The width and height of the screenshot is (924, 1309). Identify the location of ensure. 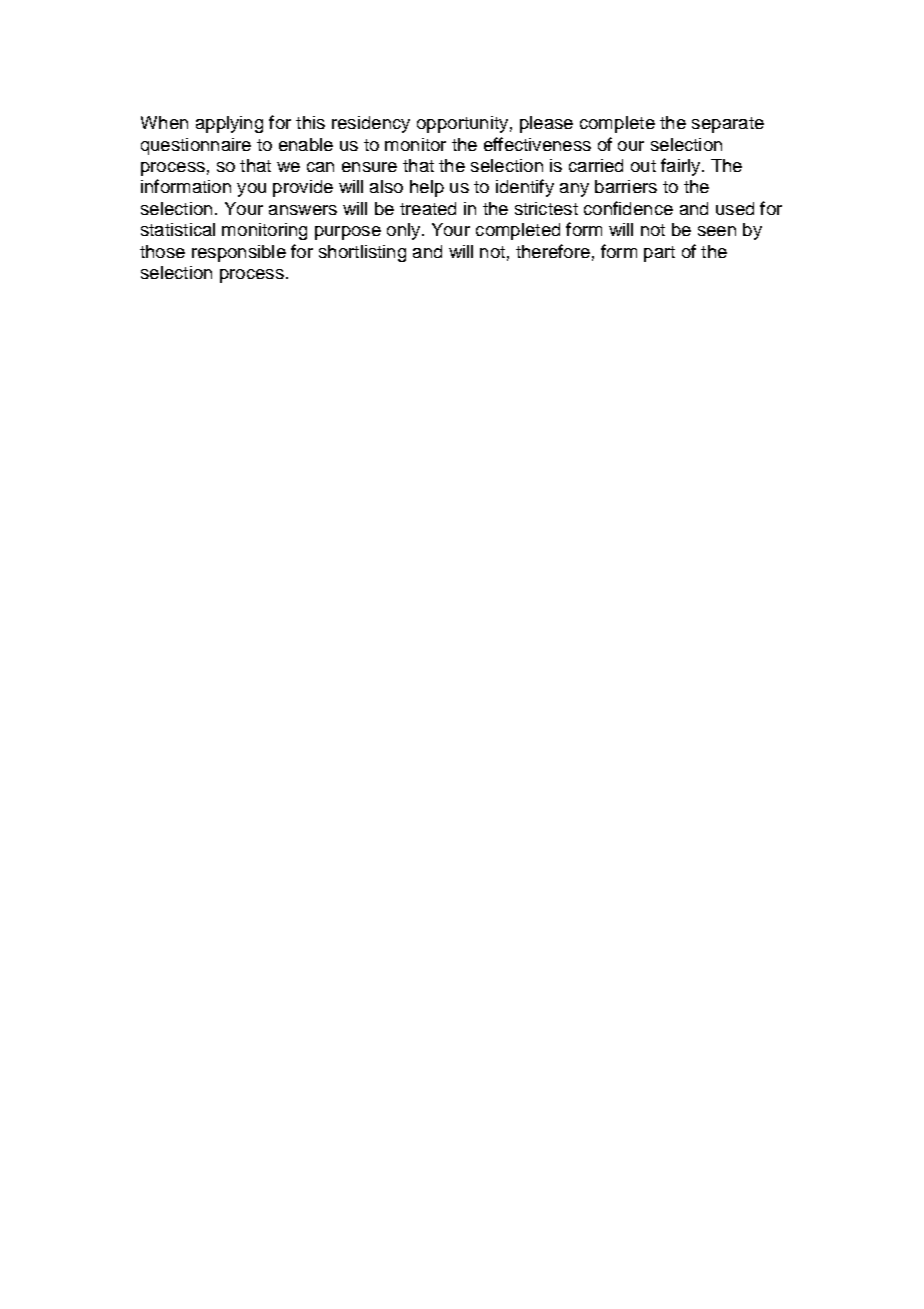
(369, 167).
